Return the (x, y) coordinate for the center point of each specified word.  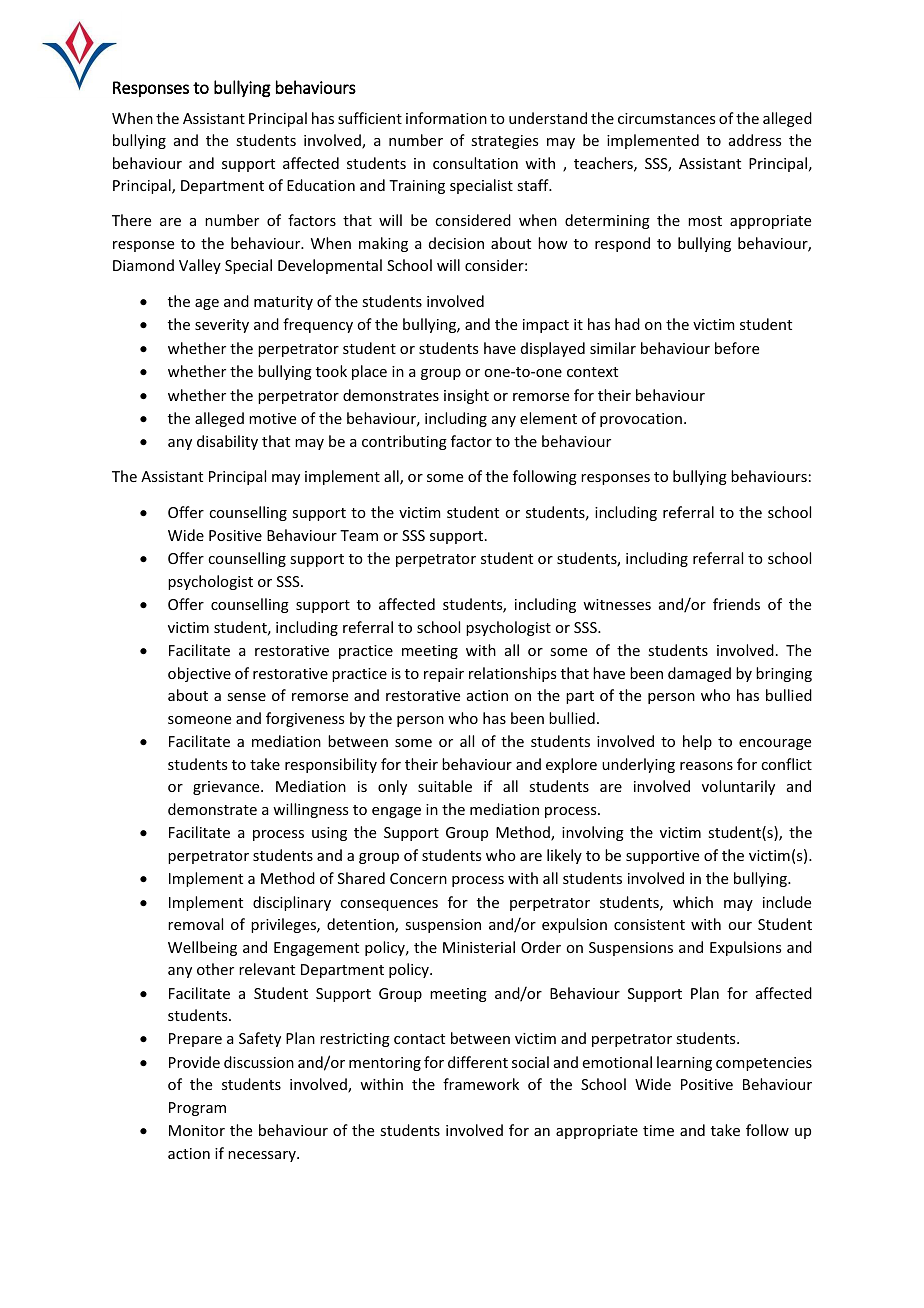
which (693, 902)
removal (195, 924)
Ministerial (479, 947)
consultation (475, 163)
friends (736, 604)
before (737, 348)
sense (246, 697)
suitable (445, 786)
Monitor (197, 1130)
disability (227, 442)
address (755, 140)
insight (466, 396)
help (697, 742)
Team (359, 535)
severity (222, 326)
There (131, 220)
